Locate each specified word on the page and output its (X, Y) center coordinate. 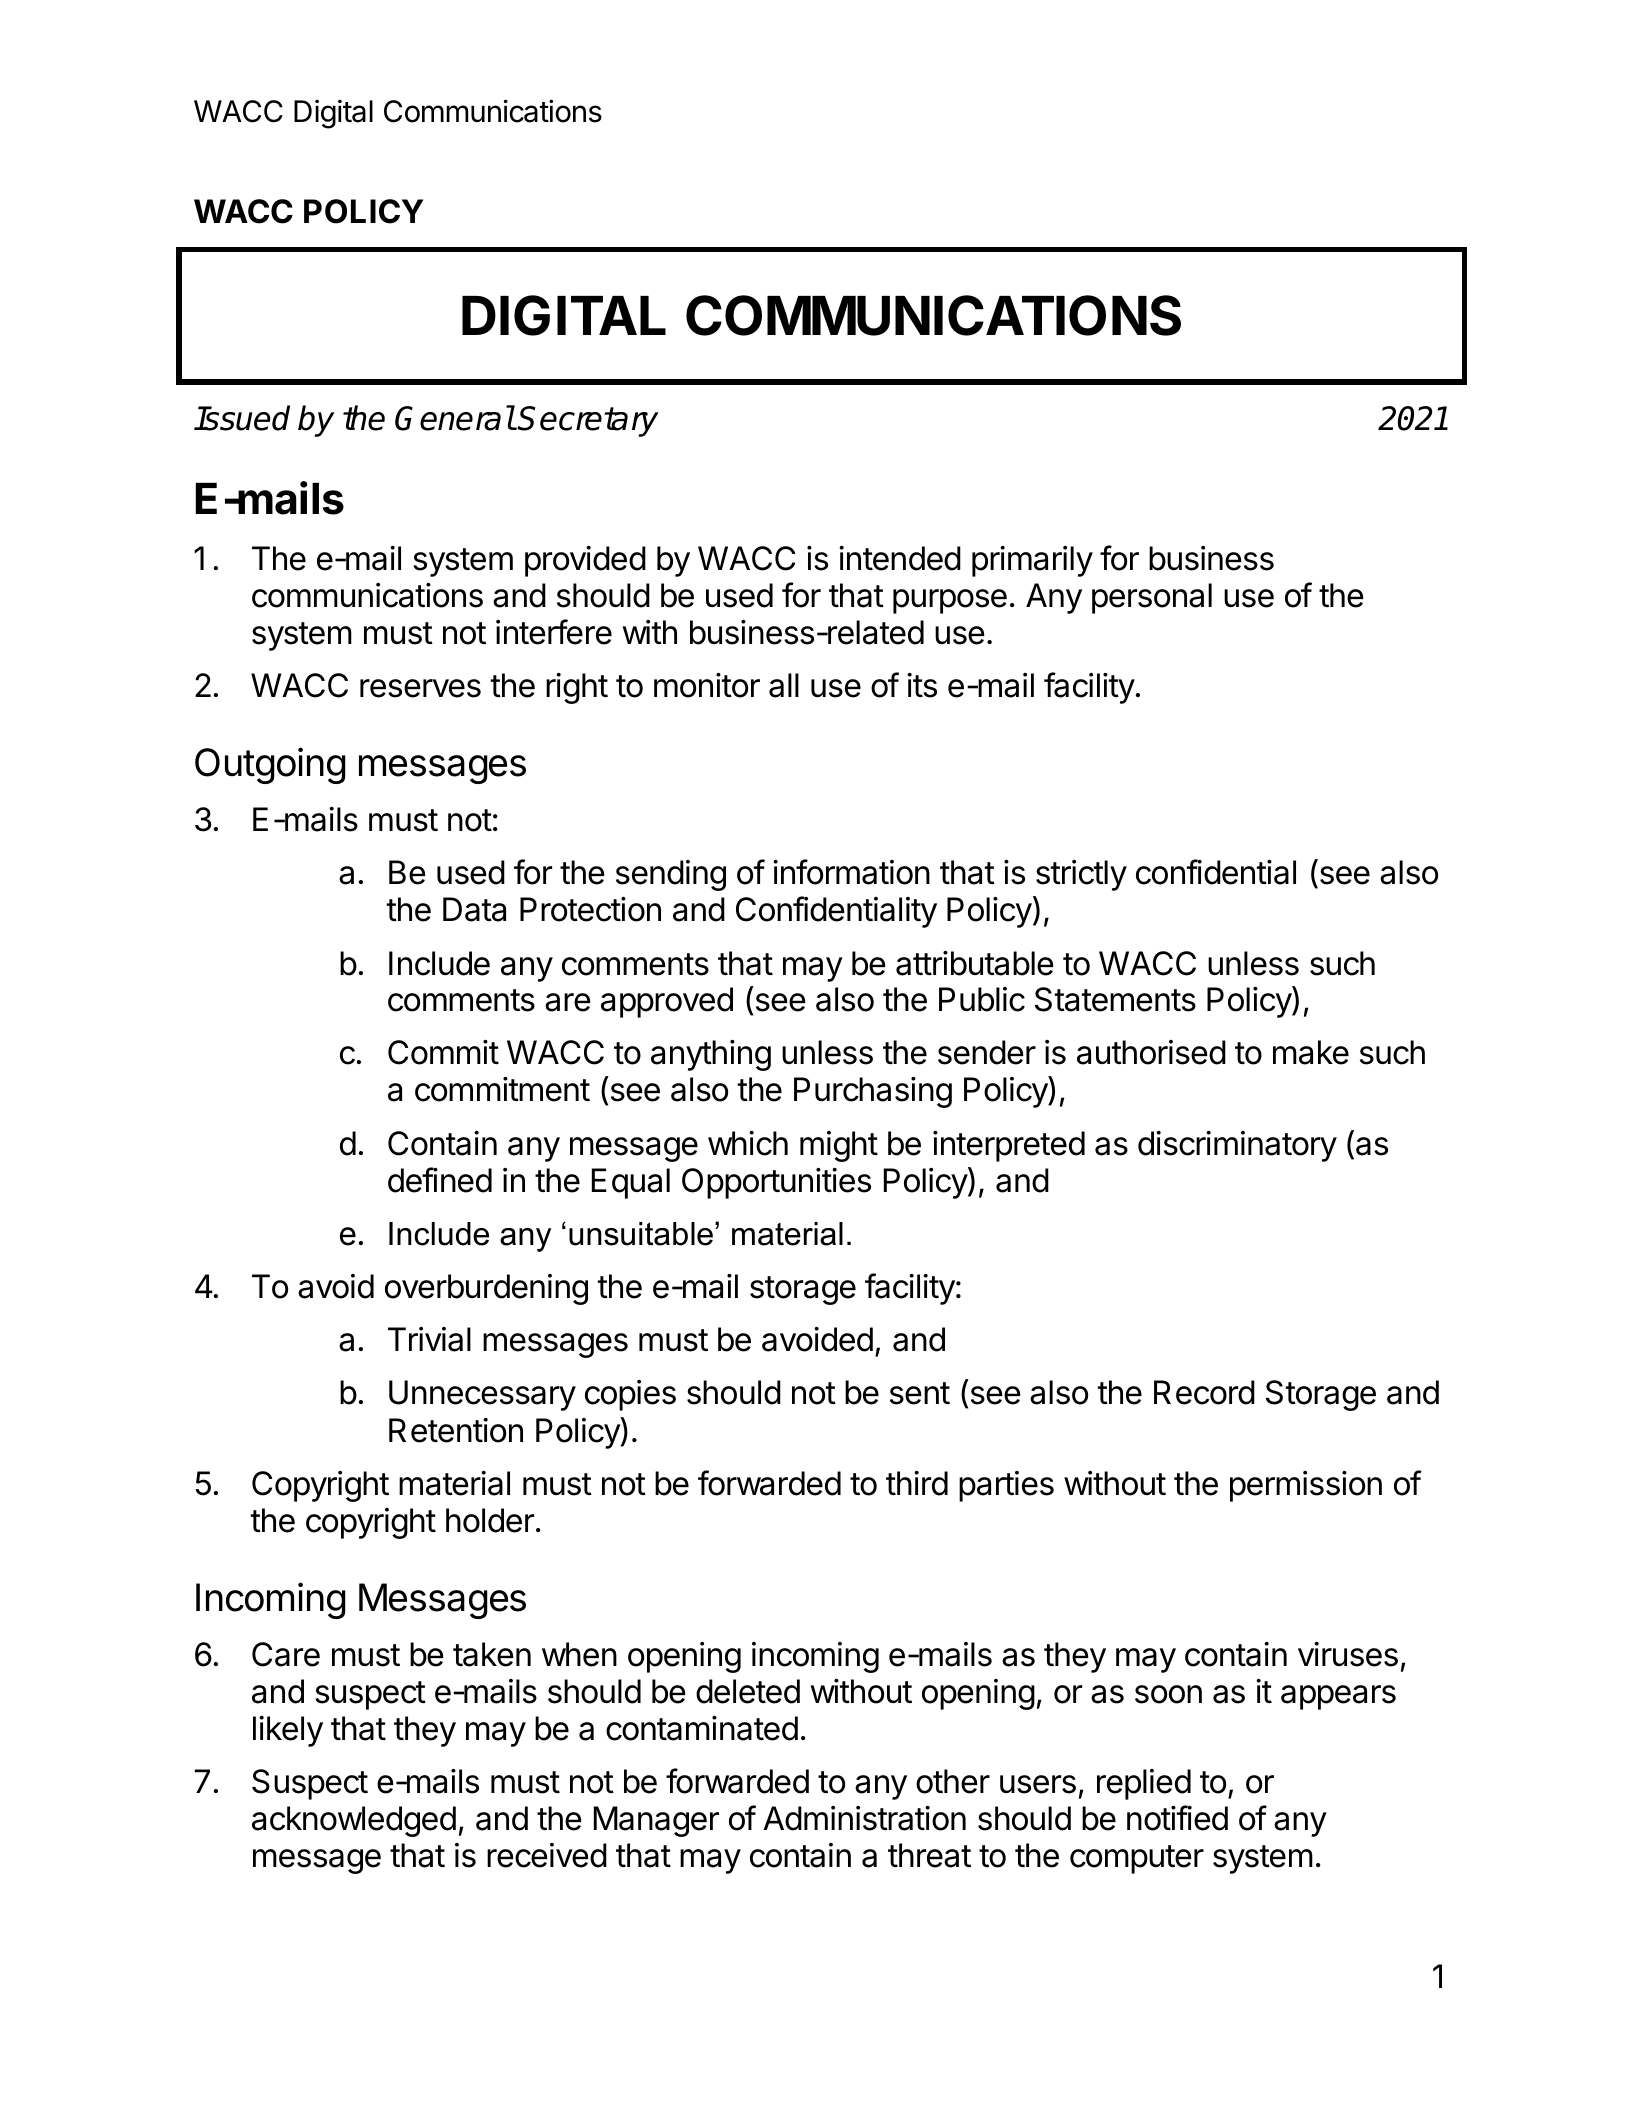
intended (900, 558)
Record (1204, 1392)
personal (1152, 598)
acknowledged (354, 1821)
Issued (242, 418)
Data (474, 909)
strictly (1081, 875)
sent (920, 1393)
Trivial (429, 1339)
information (851, 872)
